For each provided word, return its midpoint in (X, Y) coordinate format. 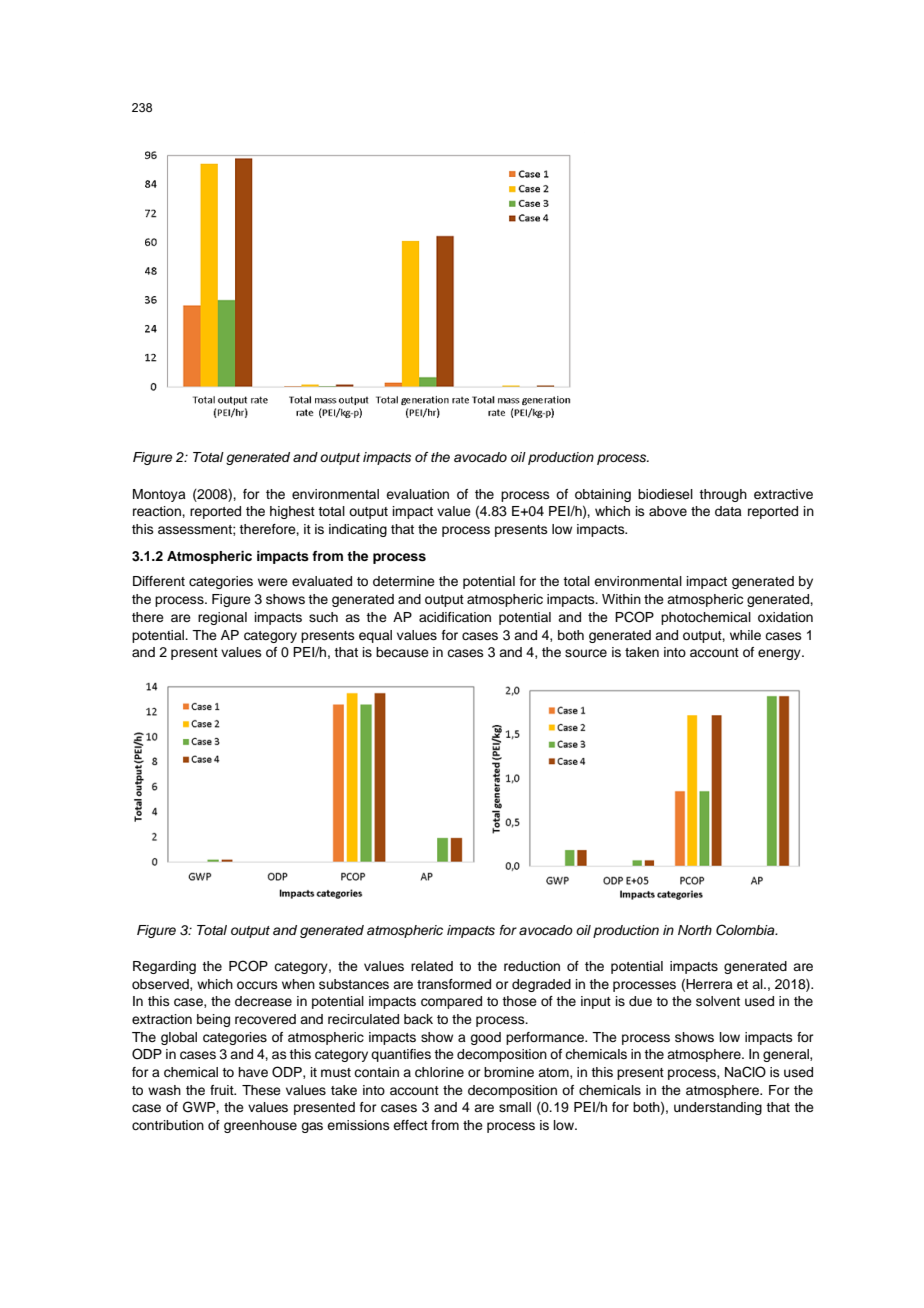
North (695, 930)
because (402, 652)
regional (222, 618)
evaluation (417, 494)
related (432, 966)
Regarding (164, 967)
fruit (223, 1090)
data (728, 511)
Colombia (746, 930)
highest (292, 512)
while (745, 635)
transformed (454, 984)
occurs (257, 985)
